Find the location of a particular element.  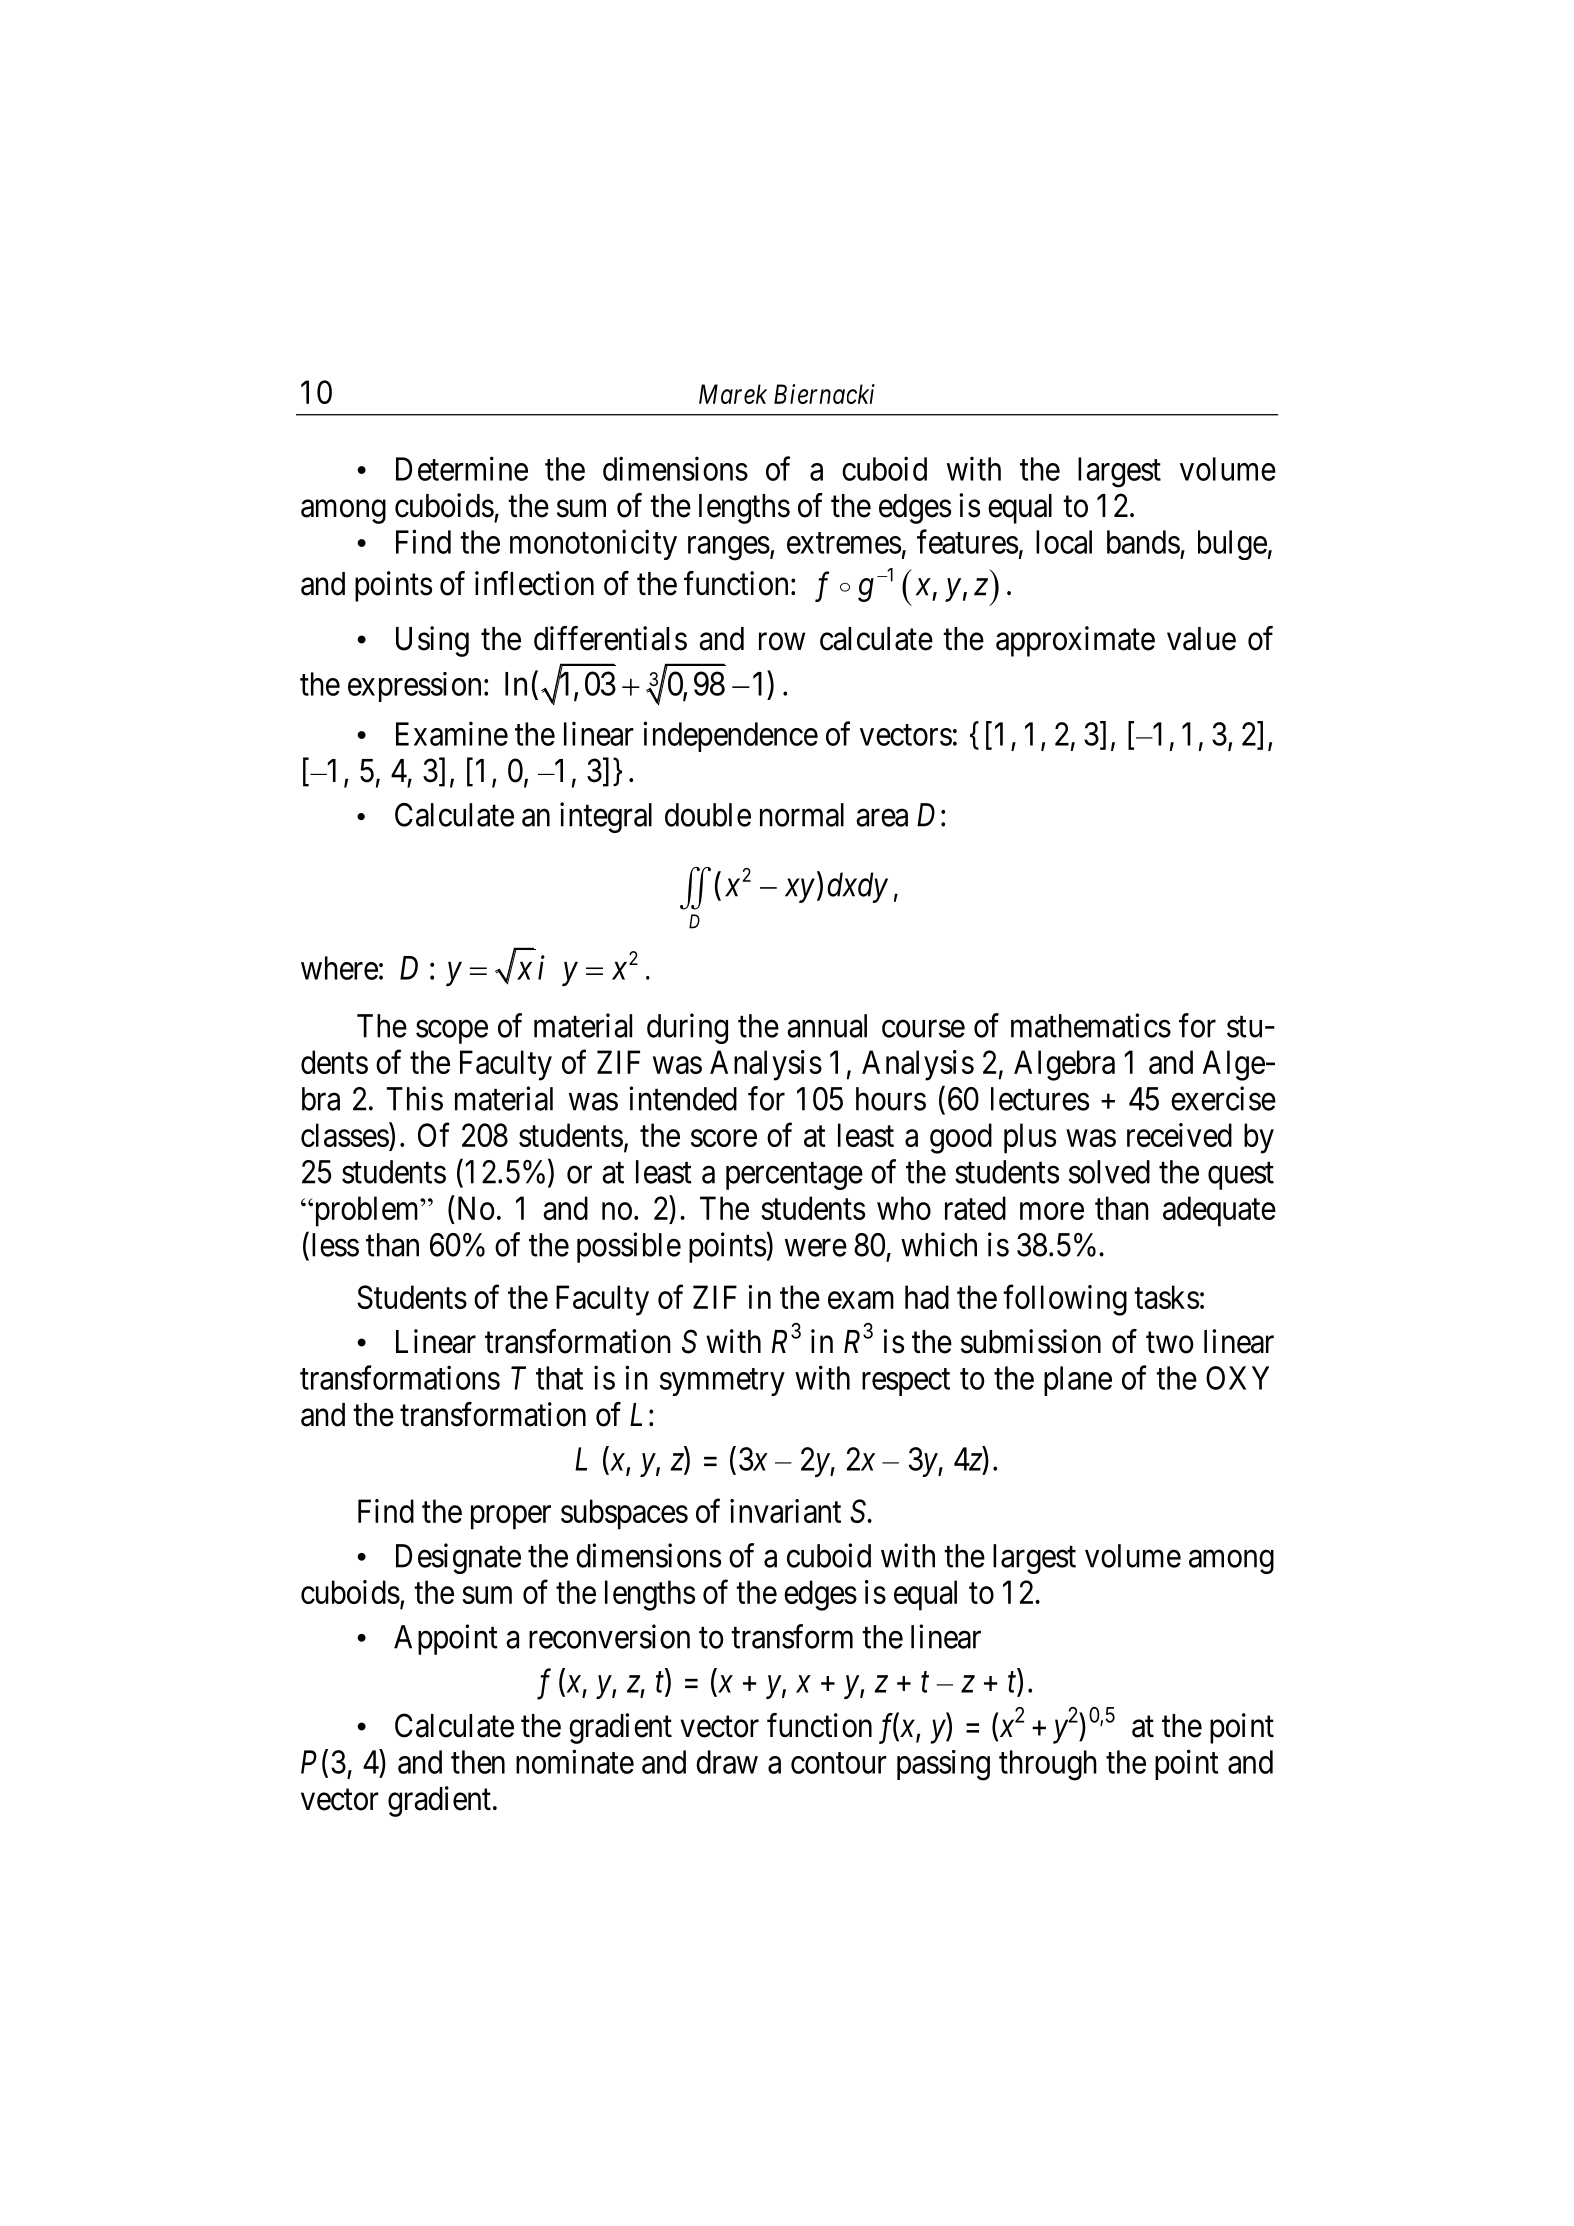

then is located at coordinates (478, 1762).
